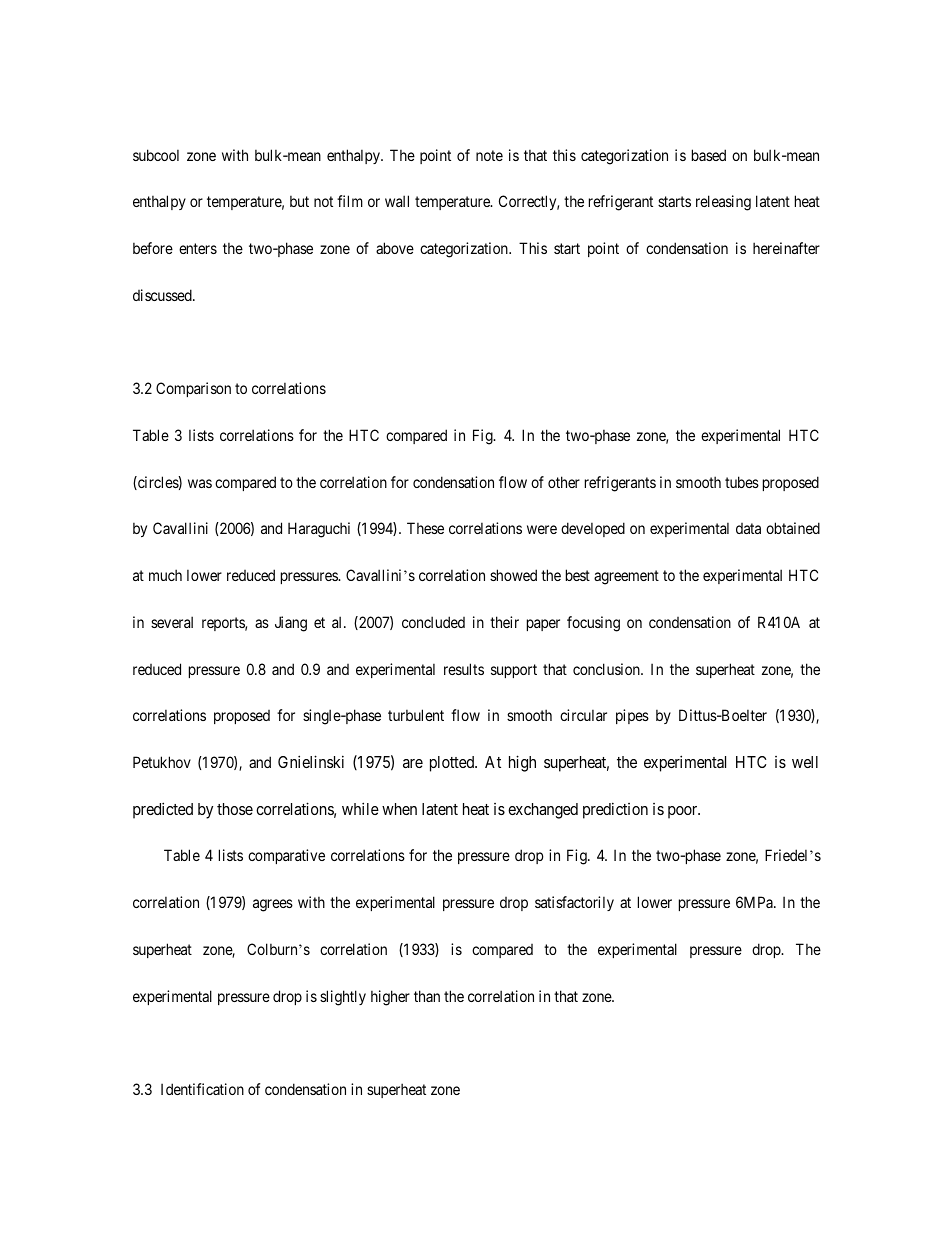 This screenshot has height=1233, width=952. I want to click on Identification, so click(202, 1089).
